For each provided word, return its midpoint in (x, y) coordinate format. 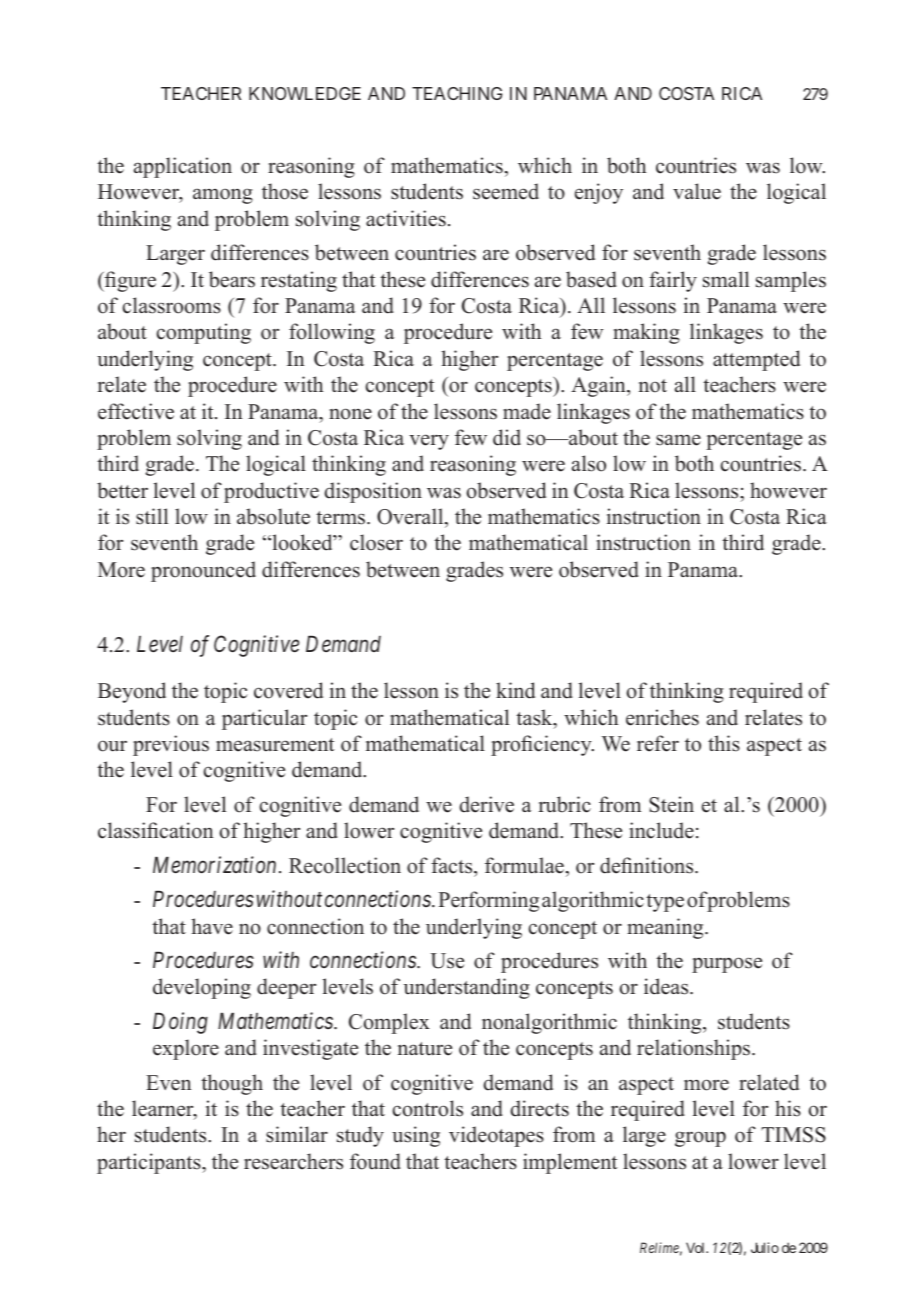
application (183, 167)
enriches (662, 717)
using (416, 1136)
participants (150, 1163)
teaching (457, 93)
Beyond (132, 692)
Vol (697, 1247)
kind (515, 690)
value (697, 191)
